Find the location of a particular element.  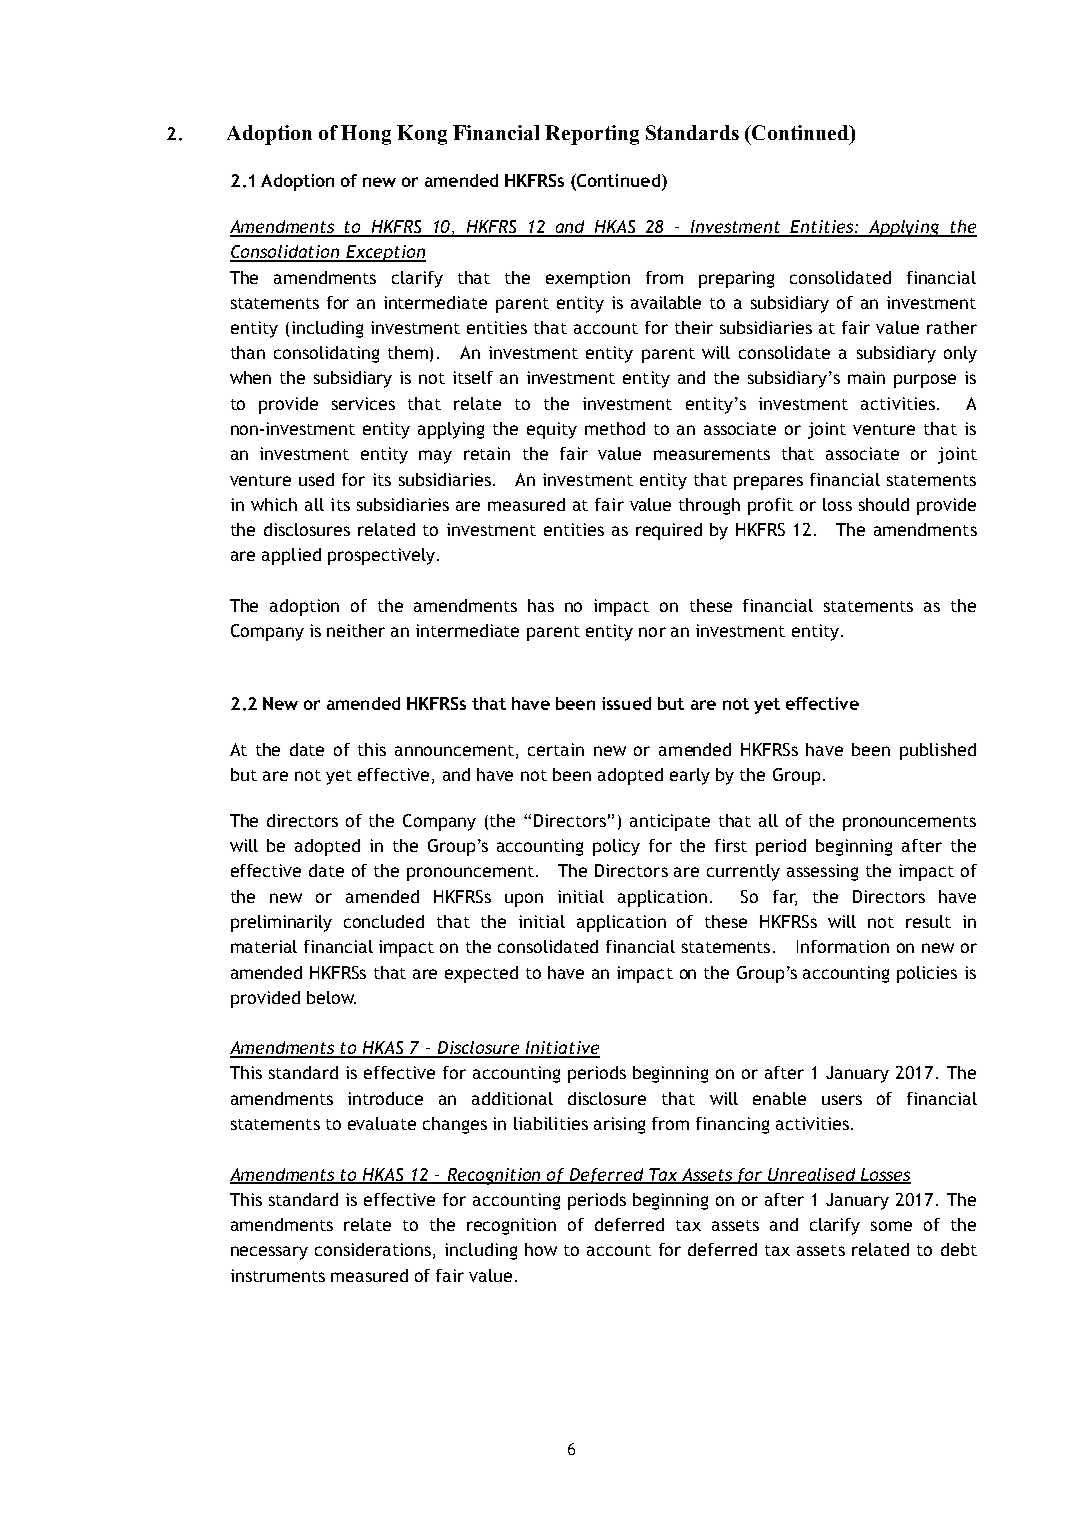

preparing is located at coordinates (736, 279).
